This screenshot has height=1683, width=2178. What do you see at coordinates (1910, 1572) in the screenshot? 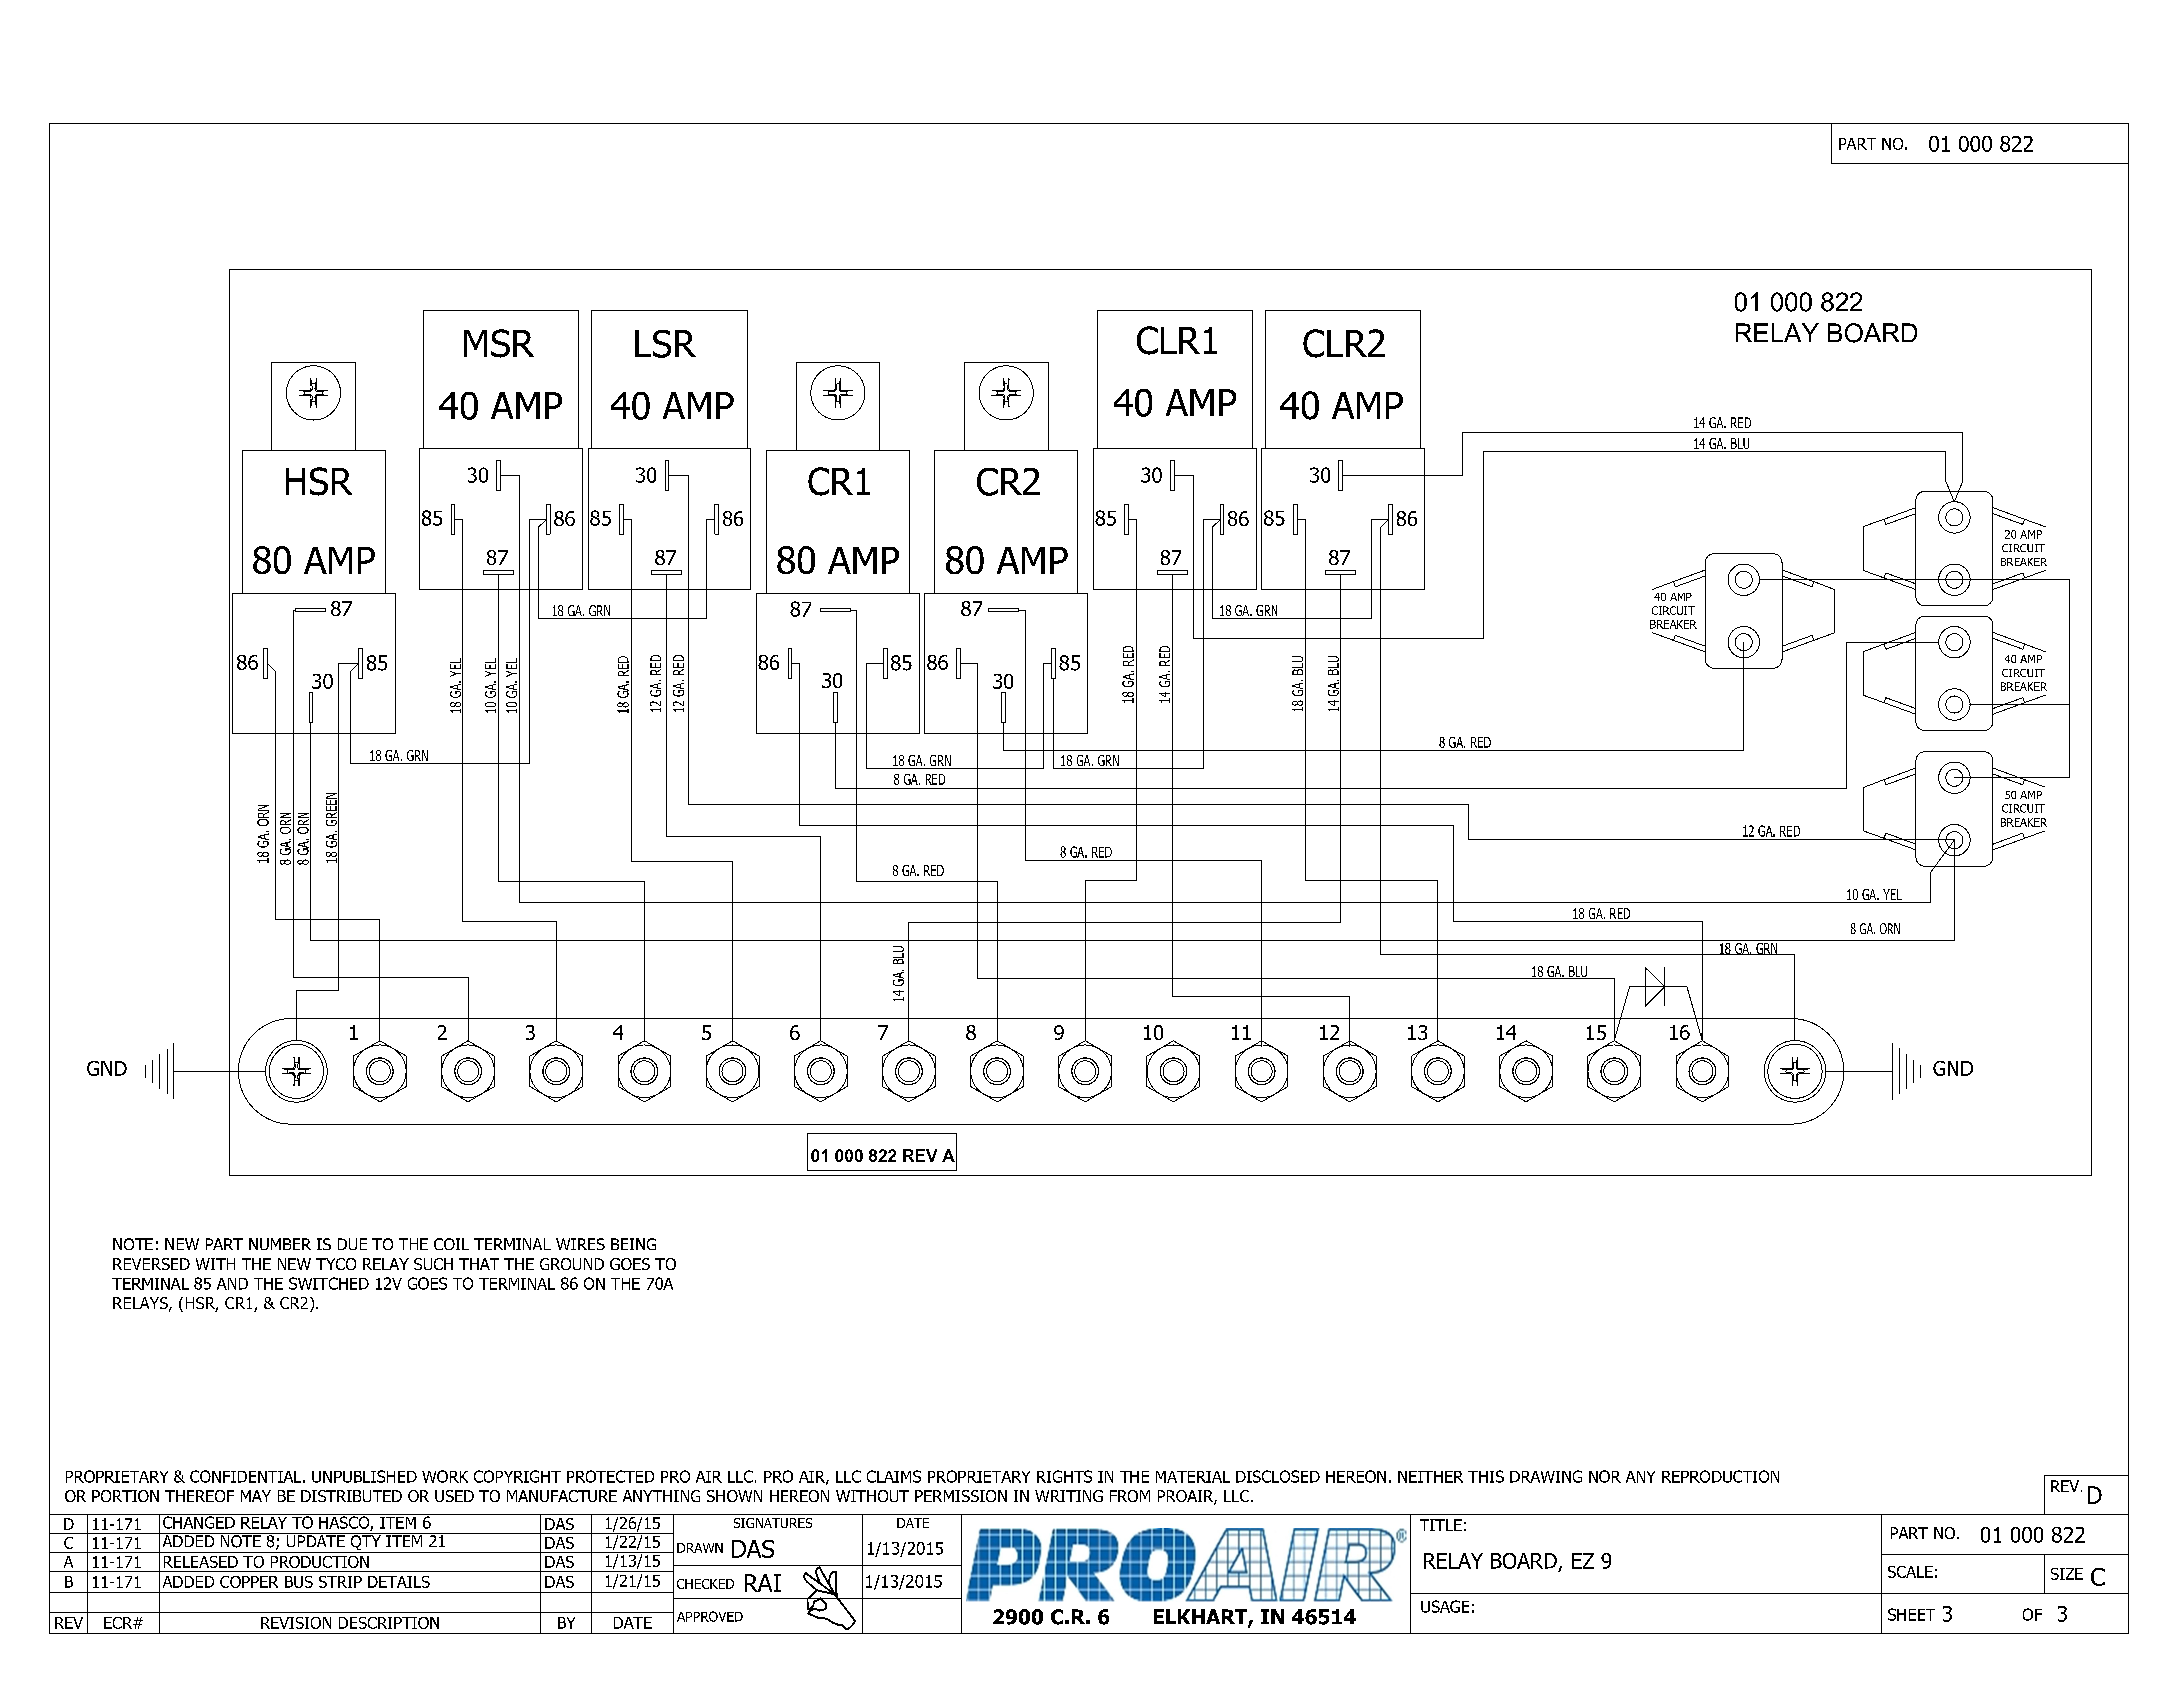
I see `SCALE` at bounding box center [1910, 1572].
